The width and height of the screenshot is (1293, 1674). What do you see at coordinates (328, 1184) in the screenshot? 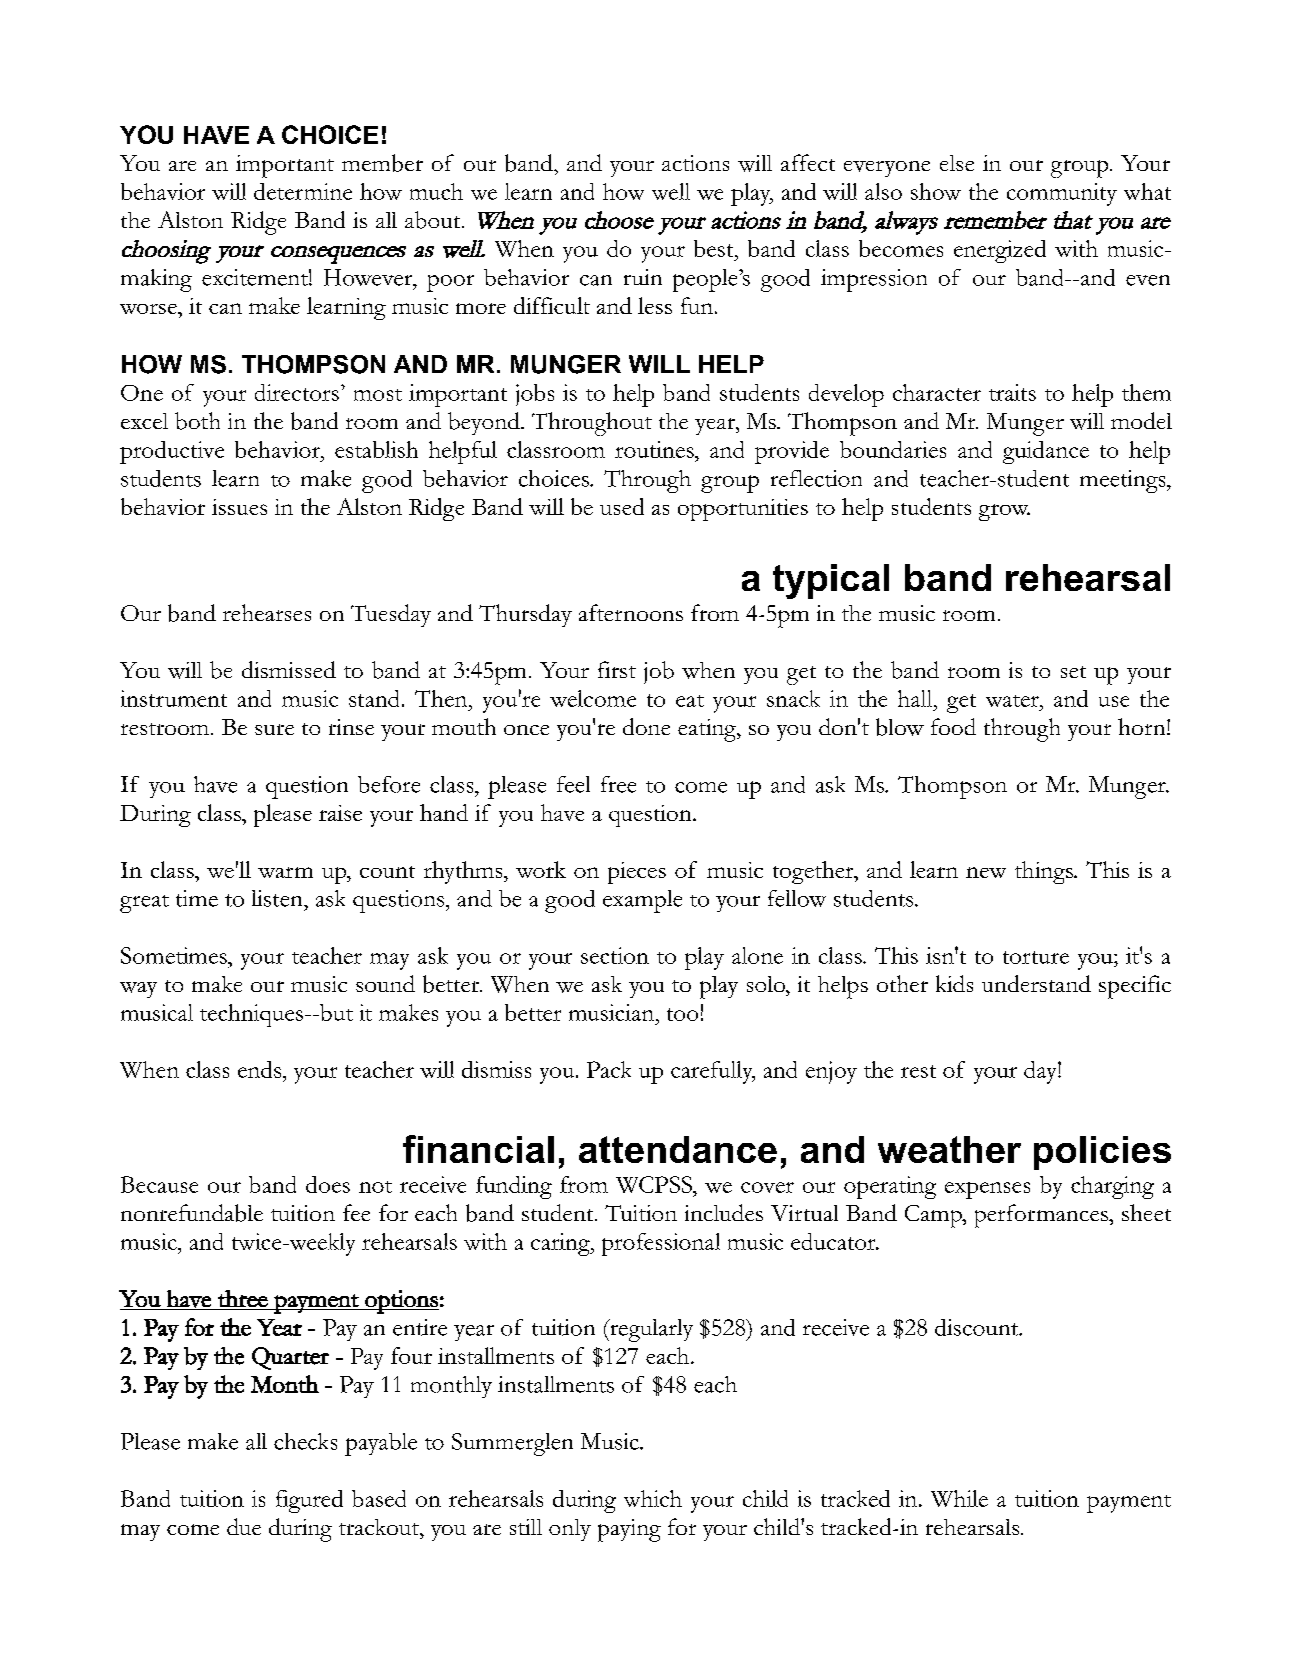
I see `does` at bounding box center [328, 1184].
